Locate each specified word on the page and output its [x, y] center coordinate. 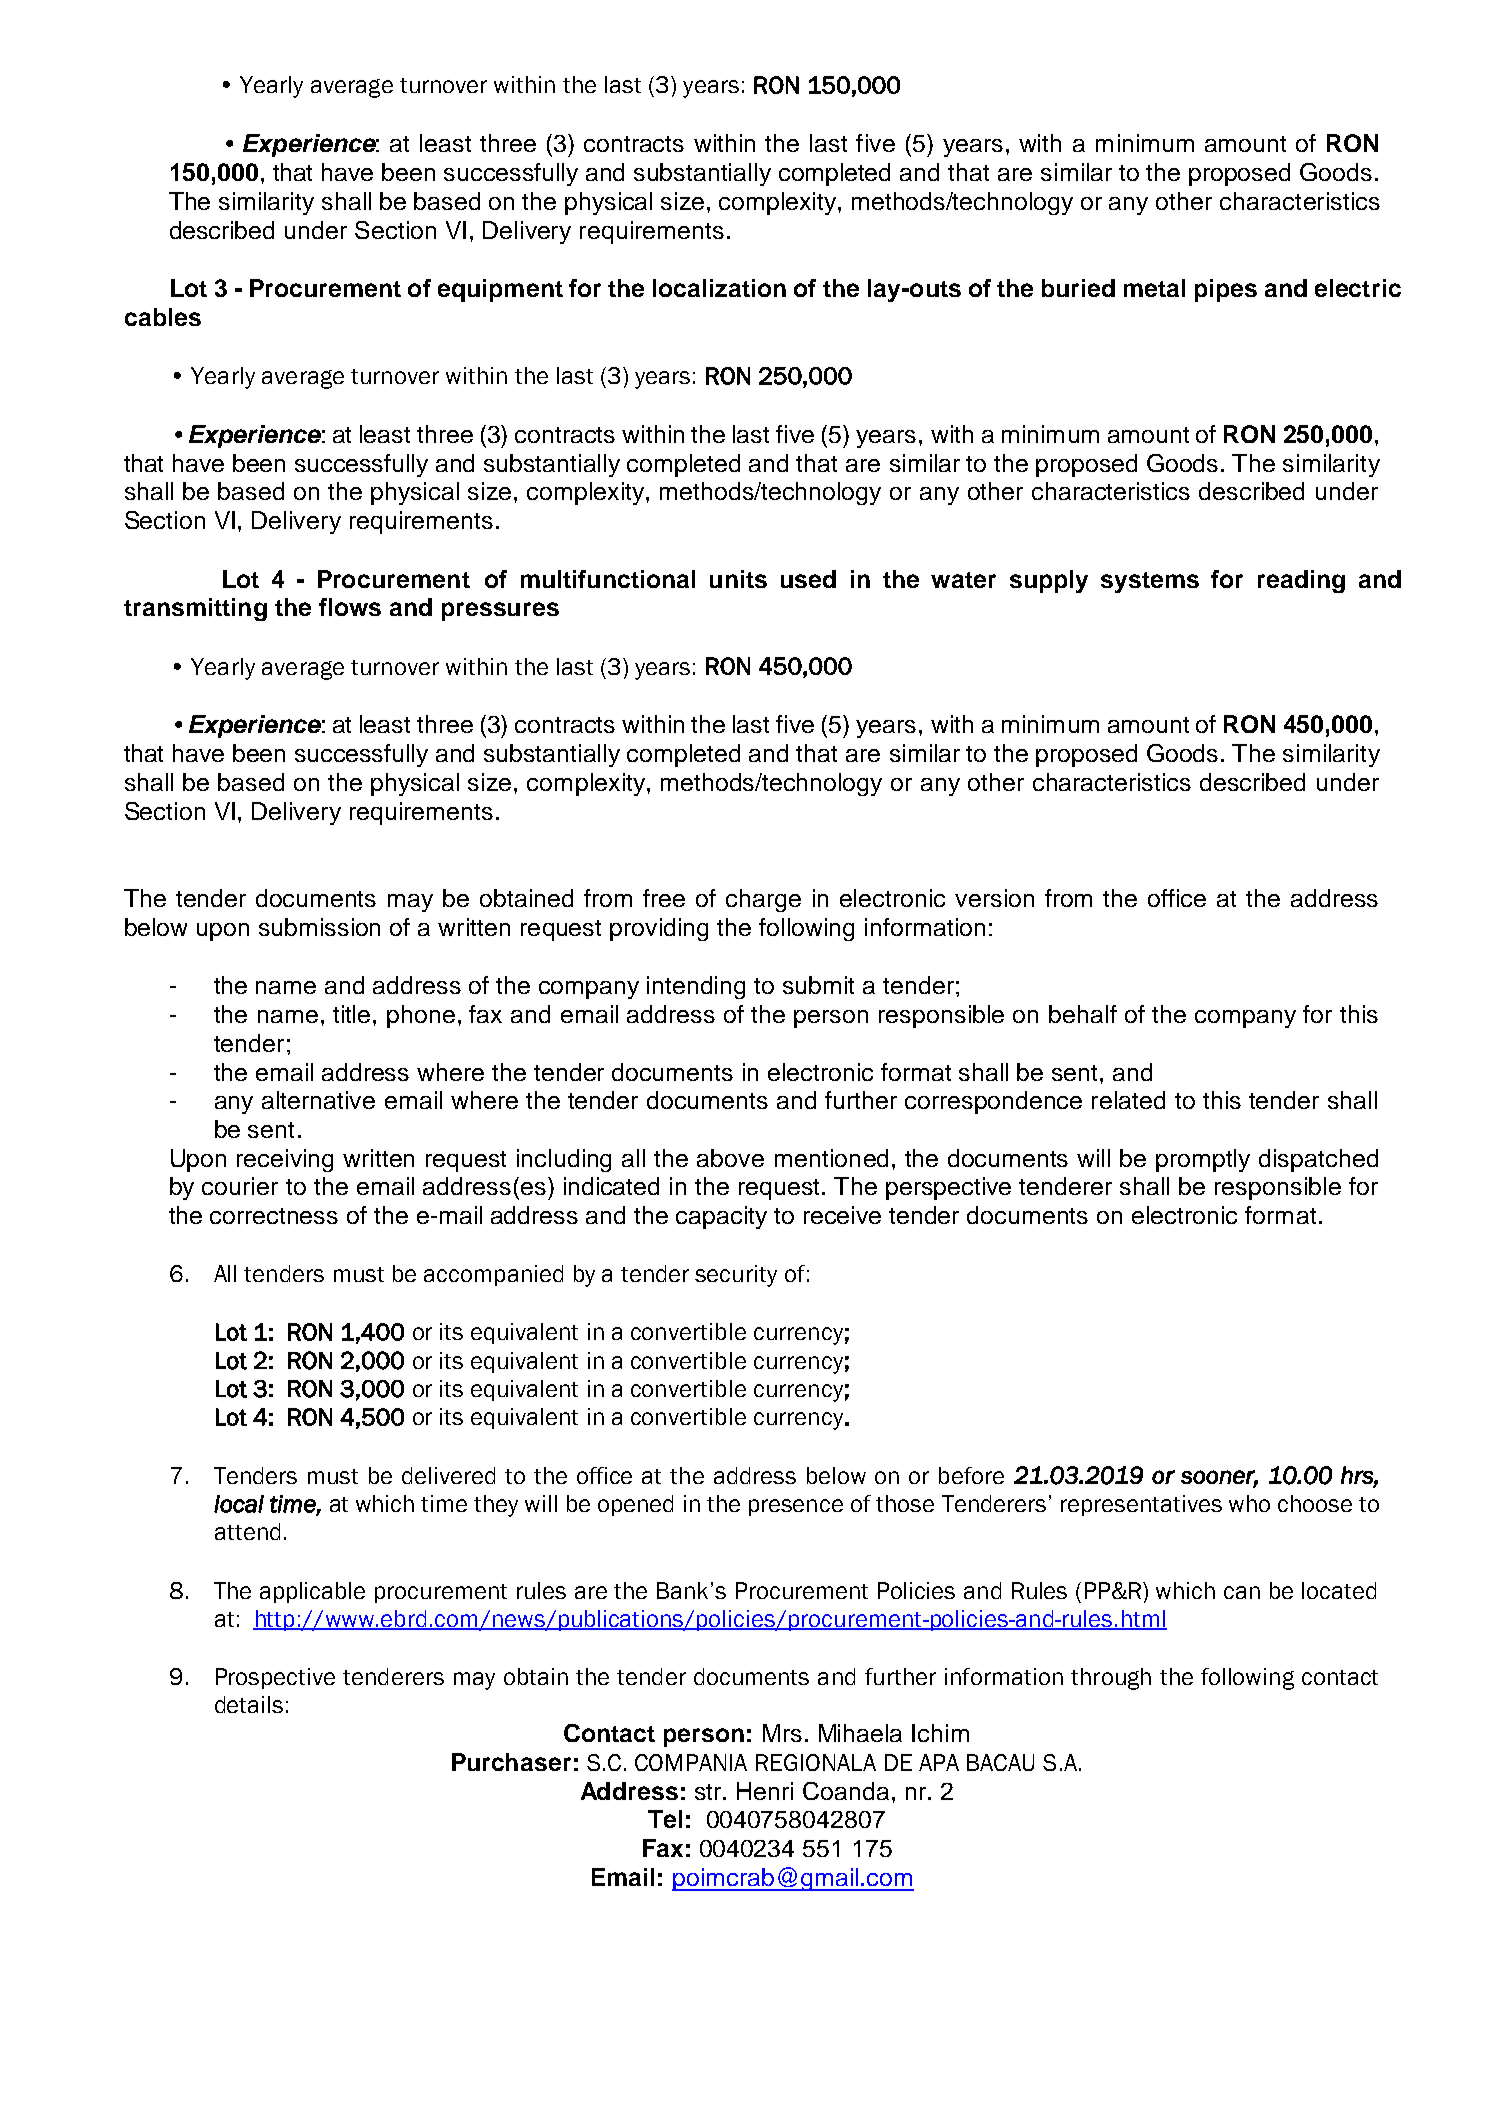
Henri [765, 1791]
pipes [1226, 290]
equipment [500, 290]
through [1111, 1679]
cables [163, 317]
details [249, 1704]
